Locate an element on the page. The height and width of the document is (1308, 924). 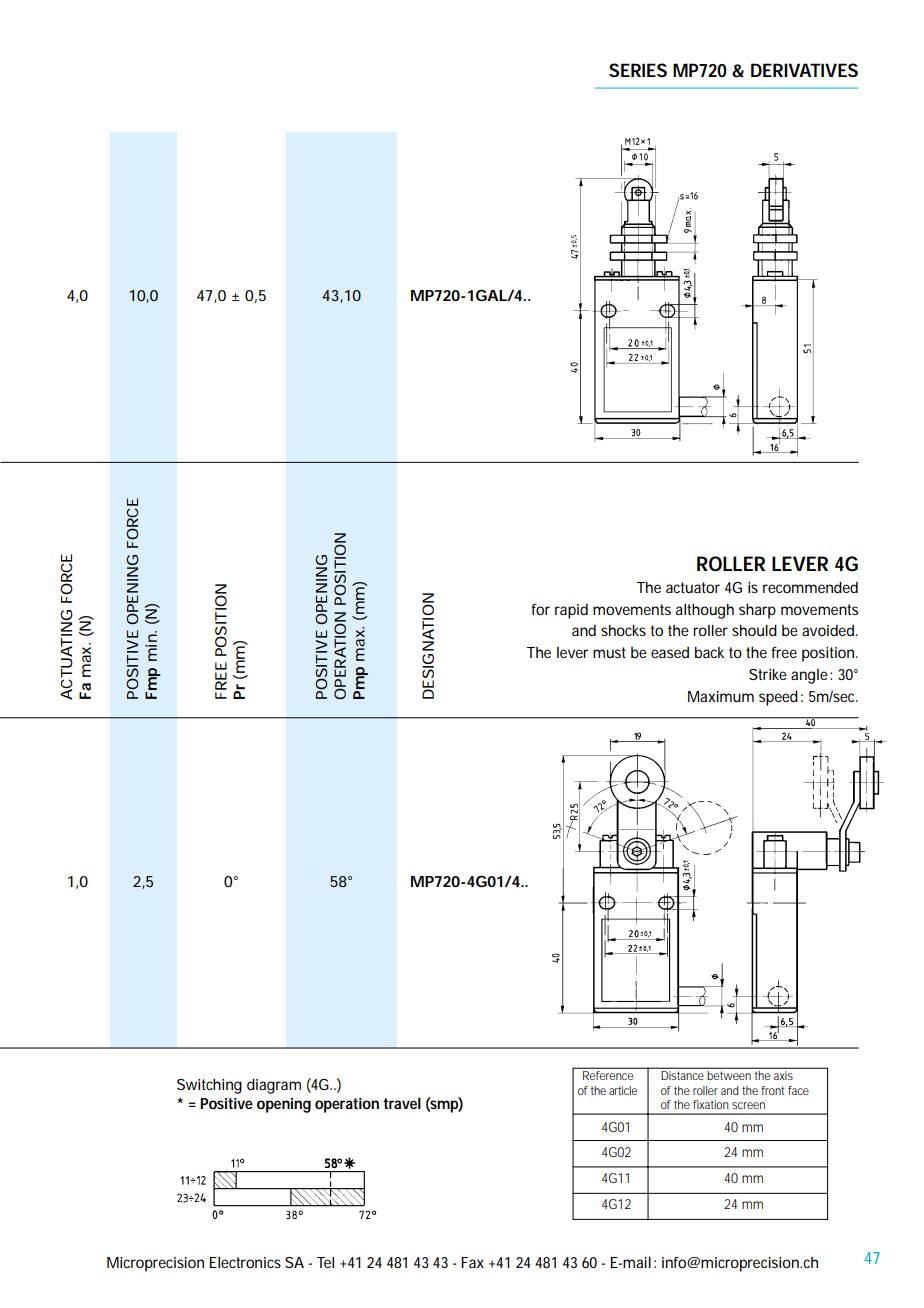
recommended is located at coordinates (810, 587).
